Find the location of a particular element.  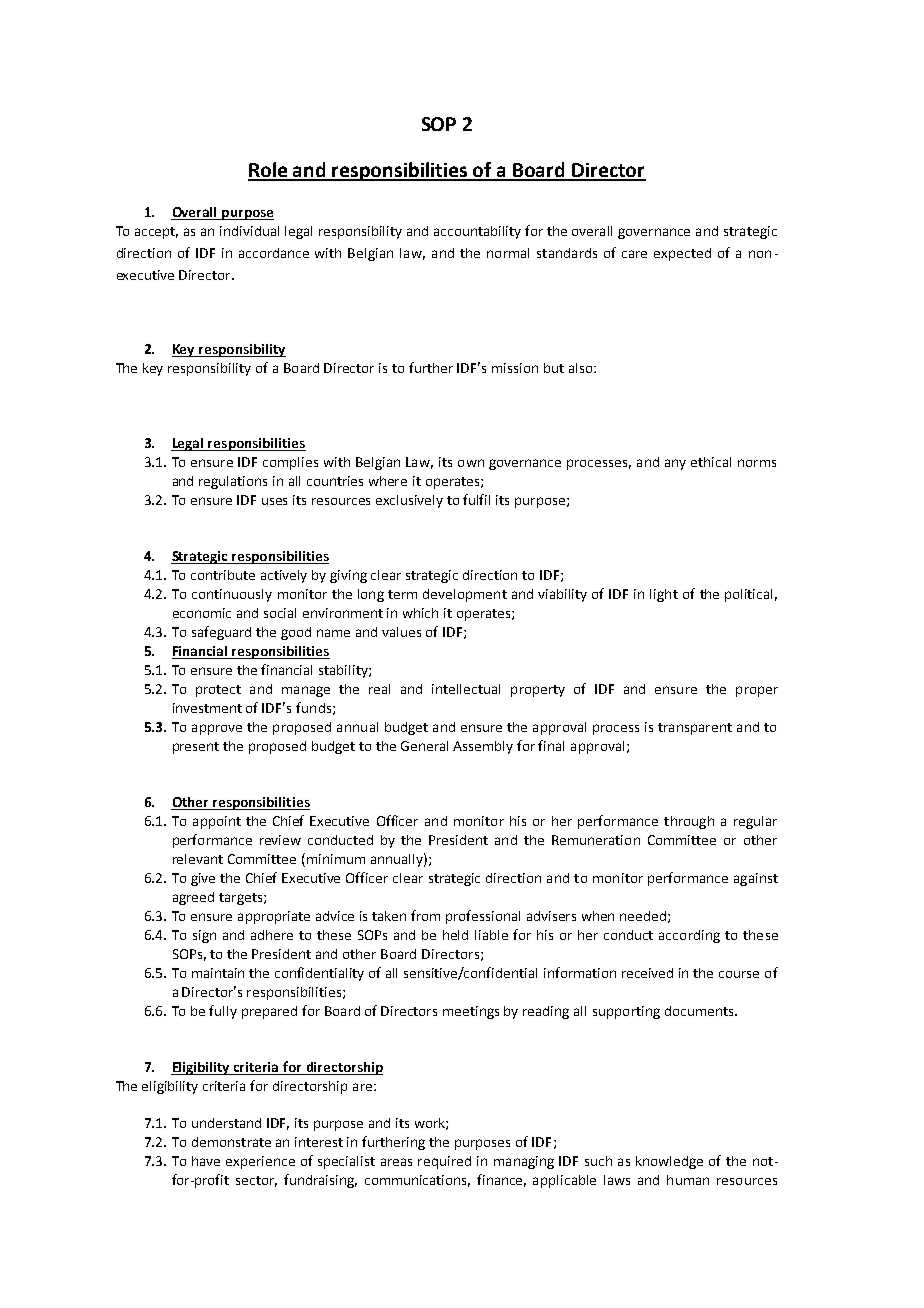

demonstrate is located at coordinates (231, 1142).
